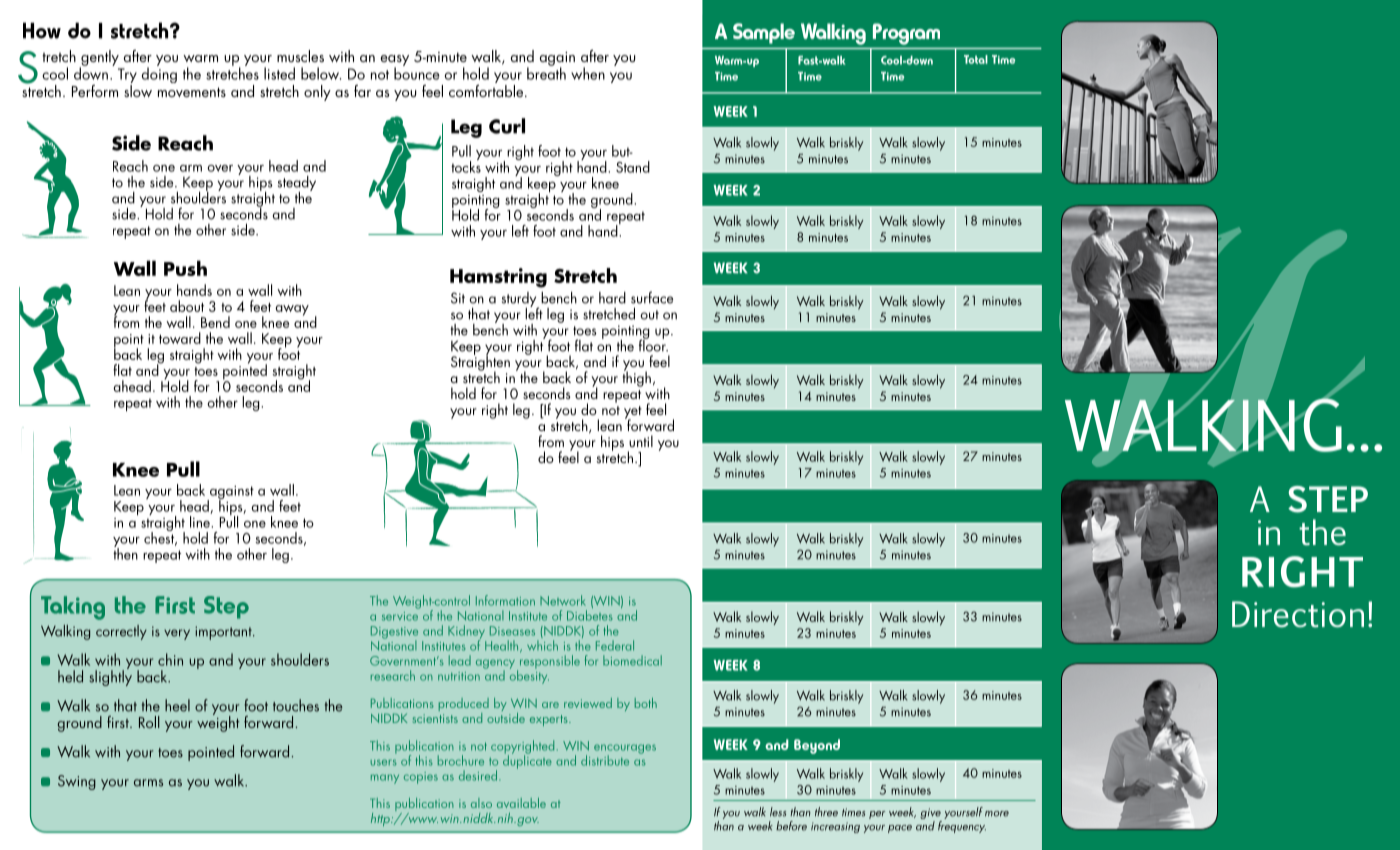 This document has width=1400, height=850. Describe the element at coordinates (652, 297) in the document. I see `surface` at that location.
